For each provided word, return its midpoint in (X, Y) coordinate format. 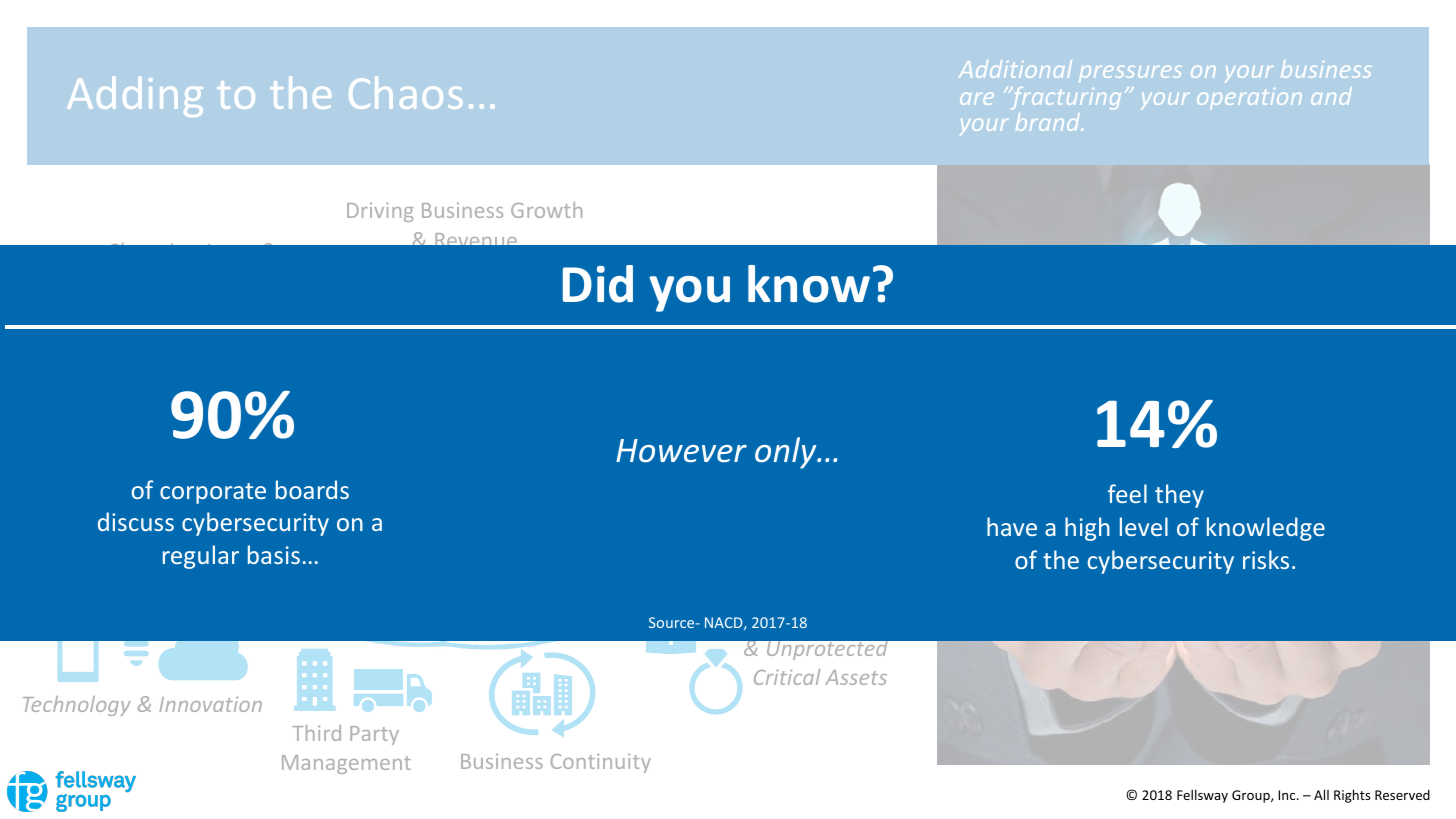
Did (598, 284)
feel (1127, 493)
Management (346, 764)
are (977, 99)
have (1012, 526)
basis (274, 554)
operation (1249, 98)
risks (1266, 559)
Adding (135, 97)
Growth (546, 210)
